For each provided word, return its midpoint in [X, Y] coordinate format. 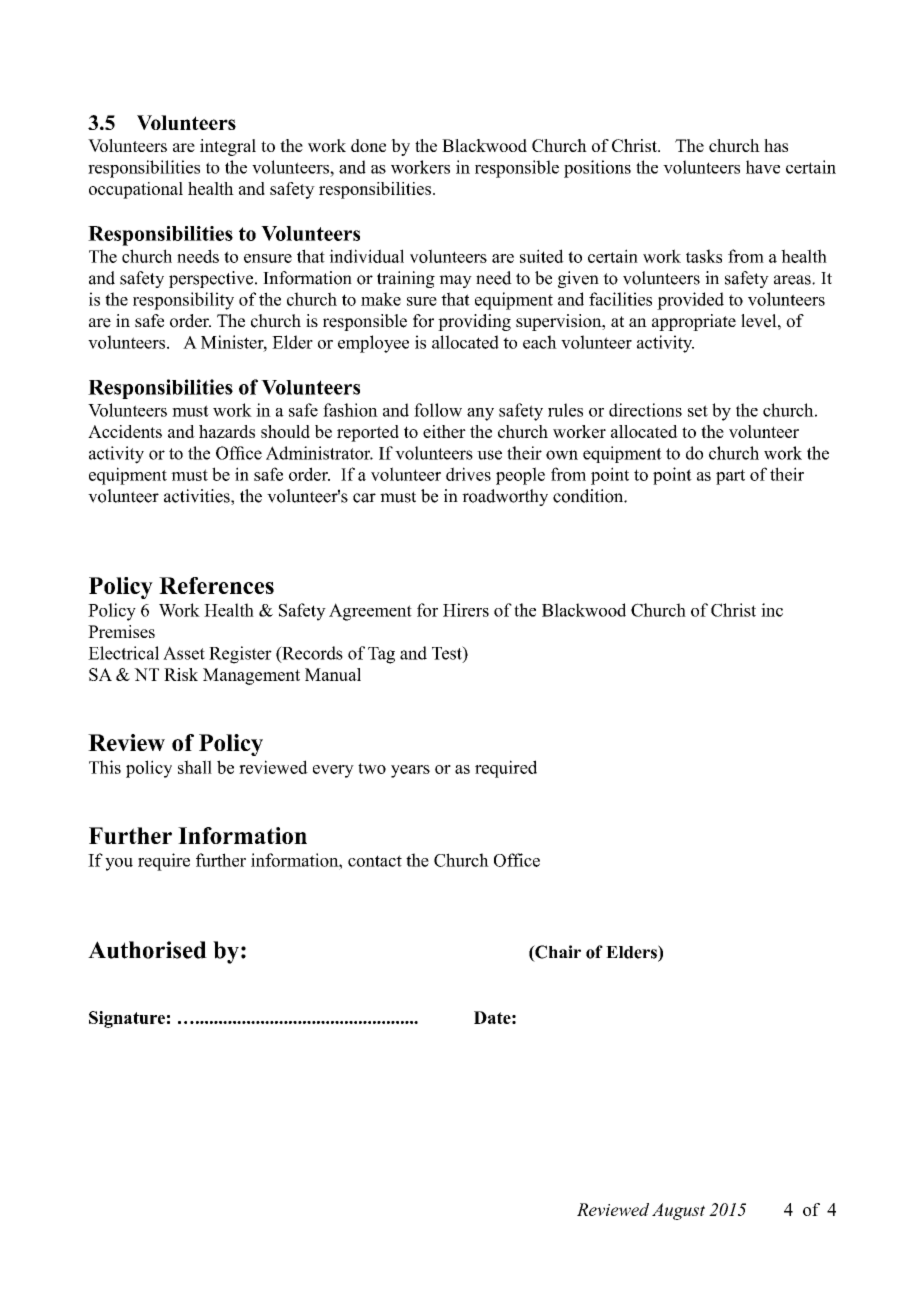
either [444, 431]
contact [375, 861]
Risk [181, 674]
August [678, 1211]
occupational [136, 190]
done [368, 145]
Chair [557, 953]
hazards [227, 431]
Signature [127, 1019]
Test [448, 654]
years [410, 771]
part [730, 477]
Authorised [147, 950]
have [763, 167]
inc [772, 610]
